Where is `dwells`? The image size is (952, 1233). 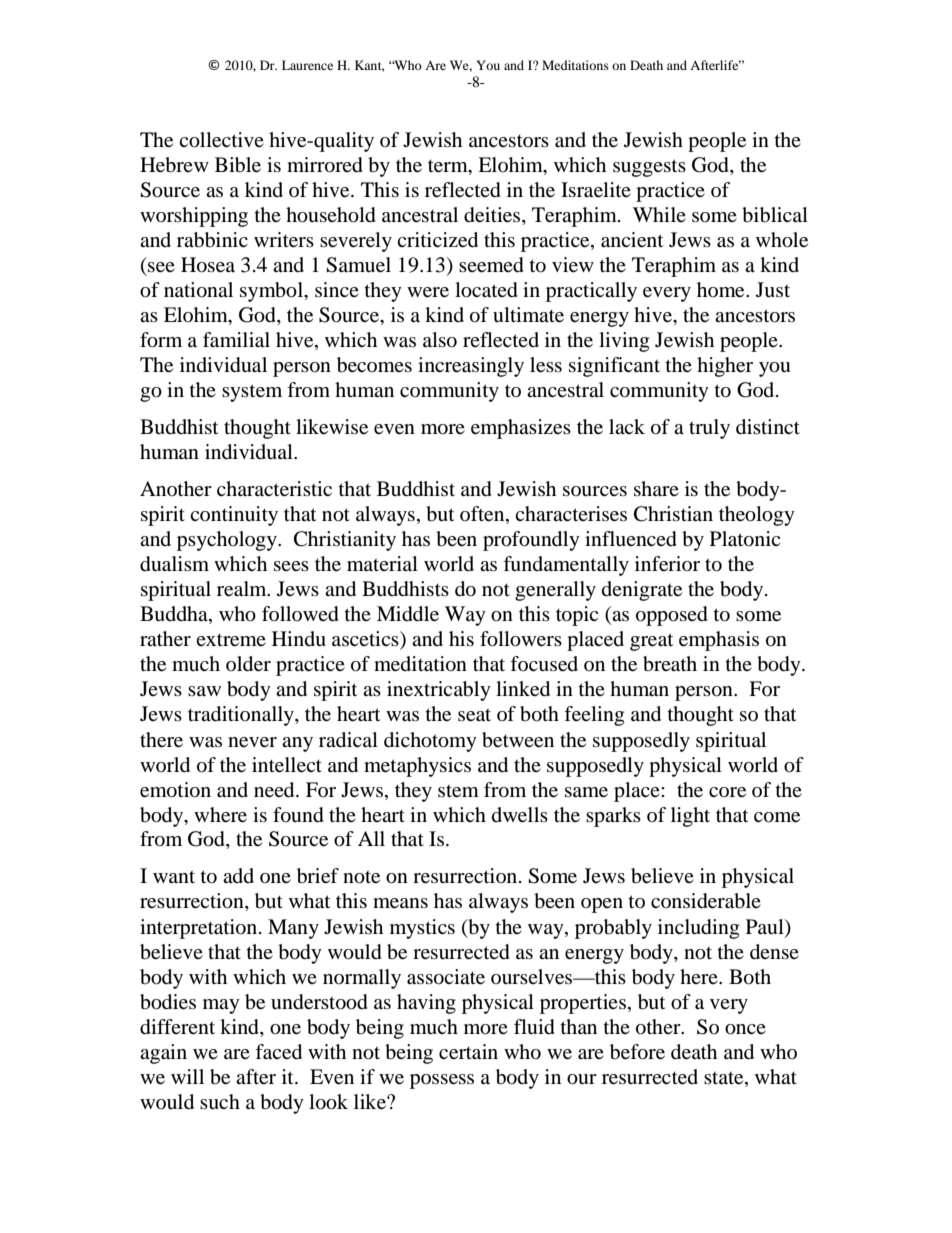
dwells is located at coordinates (520, 815).
